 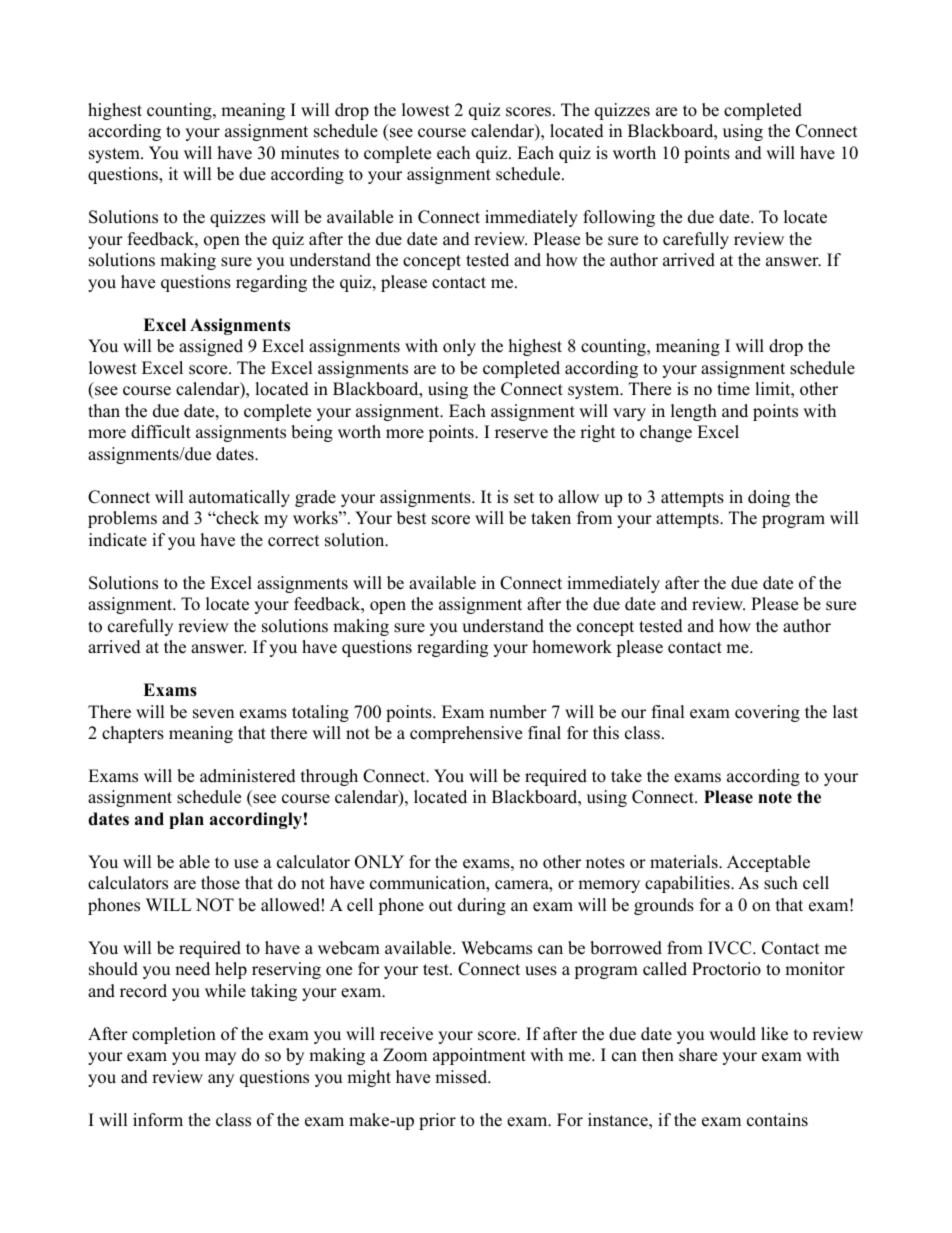 I want to click on homework, so click(x=572, y=647).
